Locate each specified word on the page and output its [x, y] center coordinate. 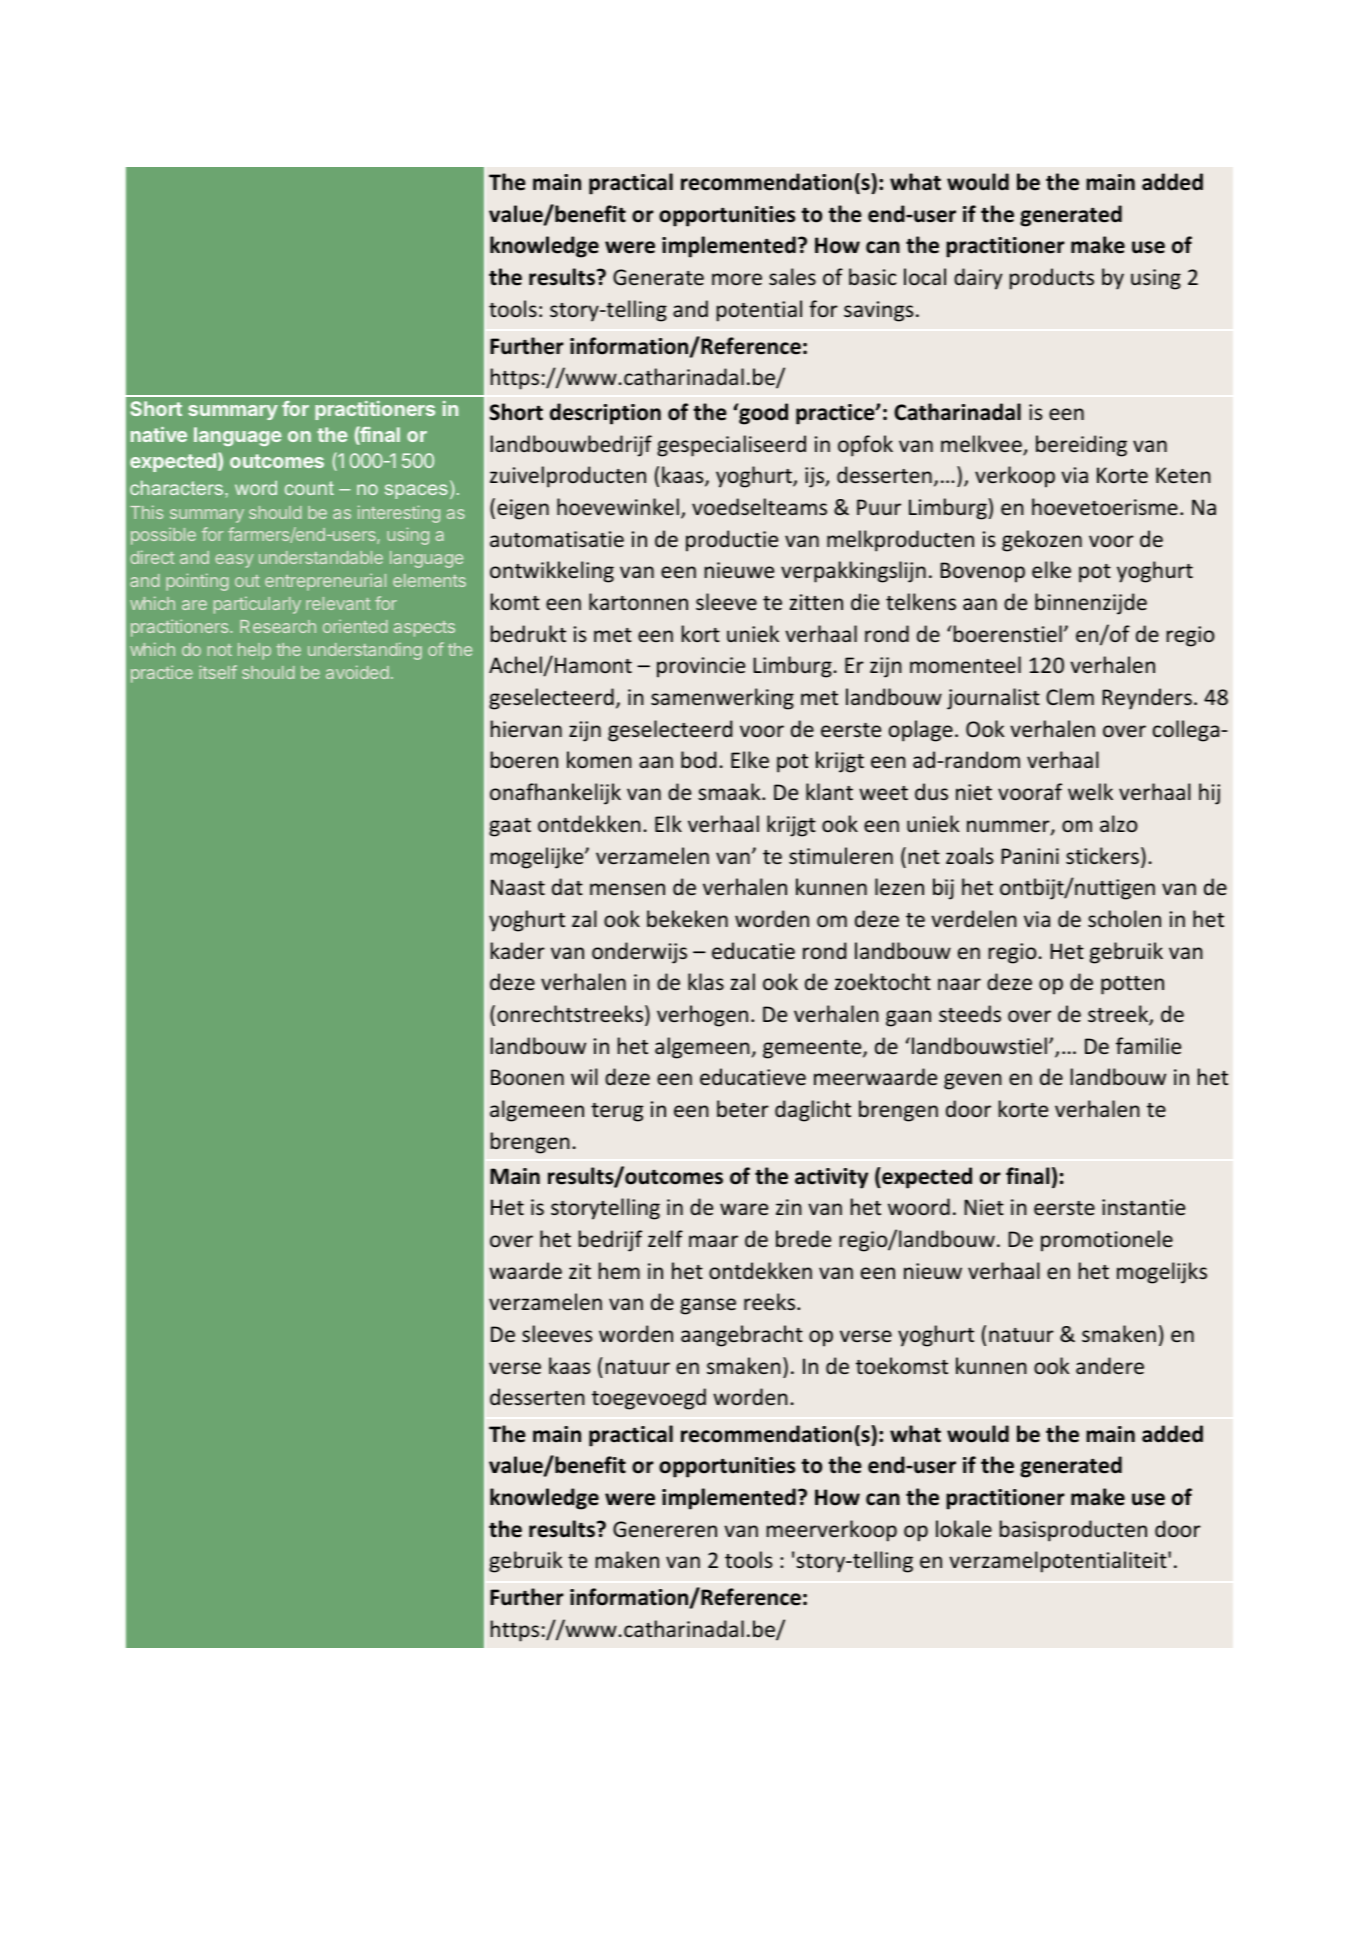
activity [831, 1178]
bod [698, 759]
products [1052, 279]
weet [883, 793]
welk [1090, 791]
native [159, 434]
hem [619, 1270]
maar [713, 1241]
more [737, 279]
